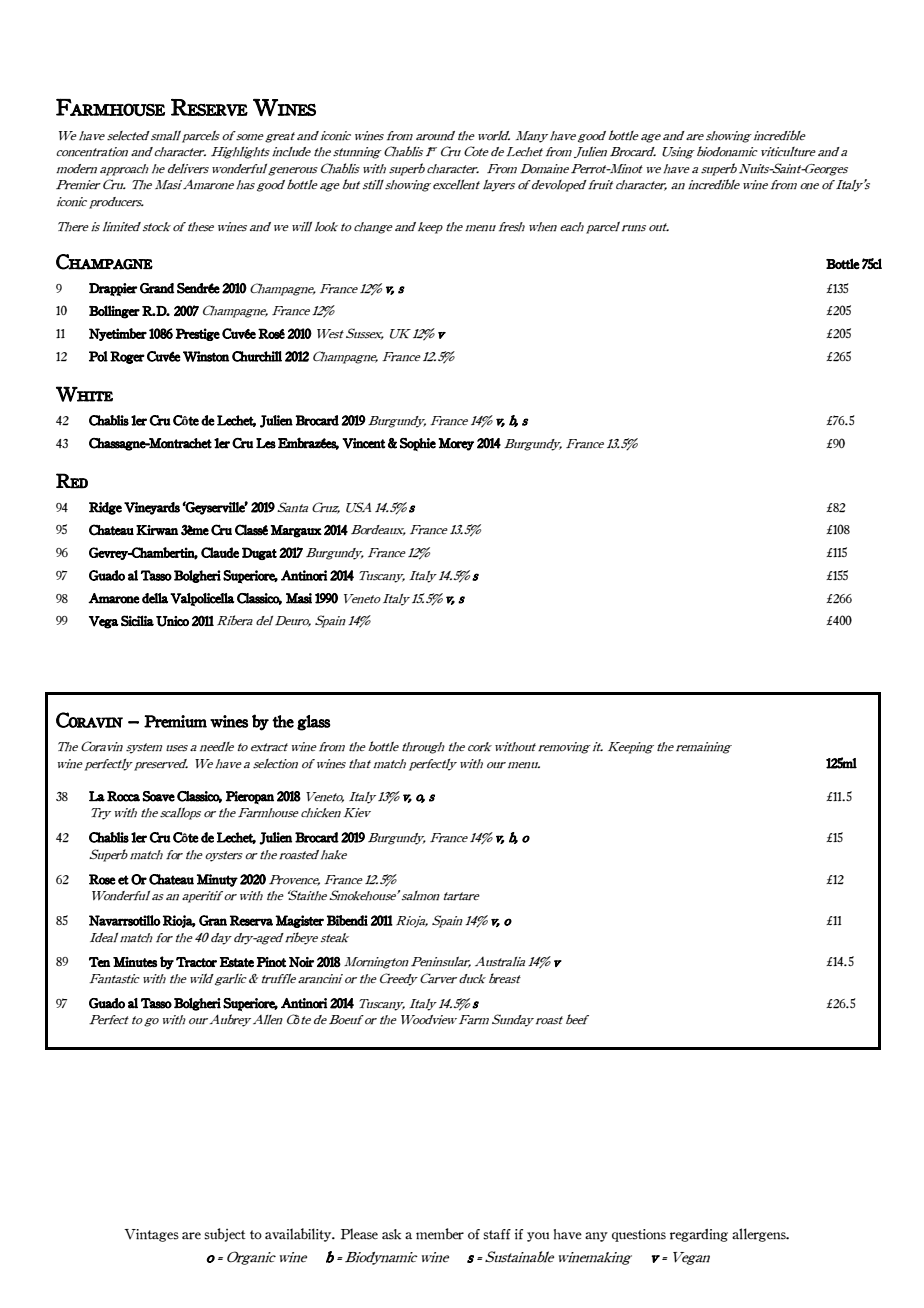 This image has width=924, height=1308. Describe the element at coordinates (123, 796) in the image. I see `Rocca` at that location.
